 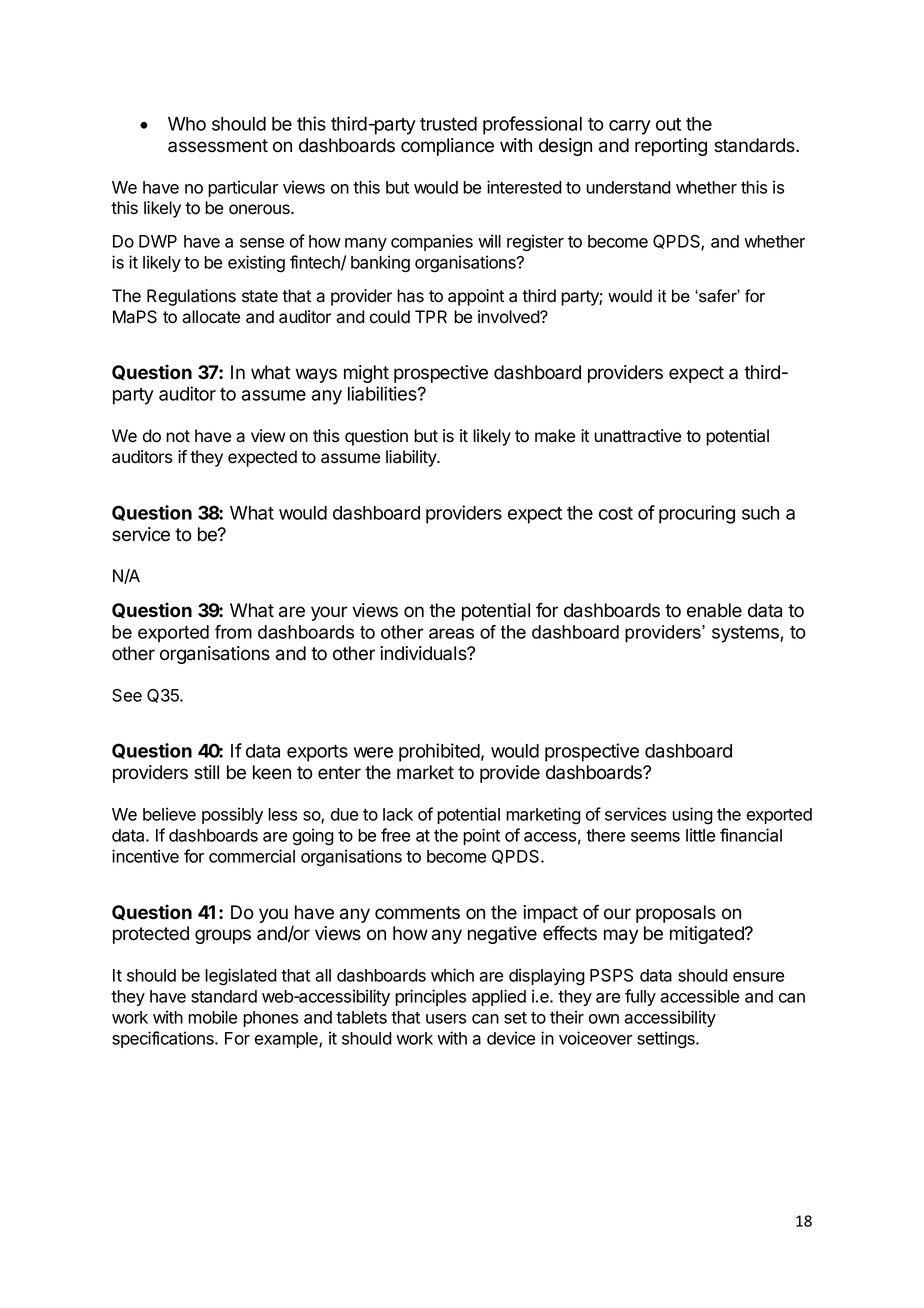 What do you see at coordinates (212, 1017) in the screenshot?
I see `mobile` at bounding box center [212, 1017].
